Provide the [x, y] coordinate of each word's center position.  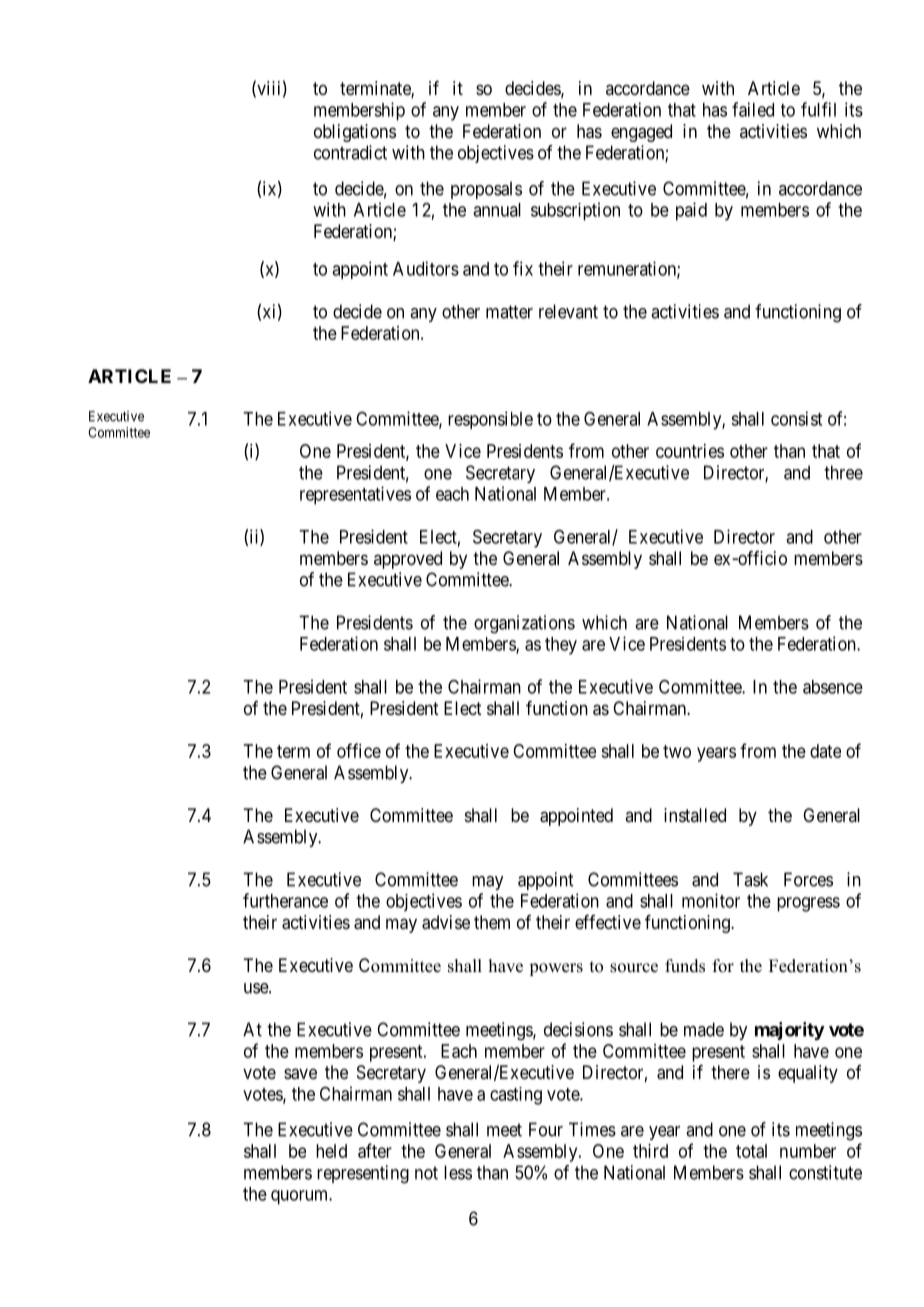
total [751, 1151]
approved [408, 560]
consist [796, 418]
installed [695, 815]
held [331, 1151]
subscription [575, 211]
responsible [490, 420]
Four [546, 1129]
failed [753, 109]
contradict [350, 152]
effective [608, 922]
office [359, 750]
